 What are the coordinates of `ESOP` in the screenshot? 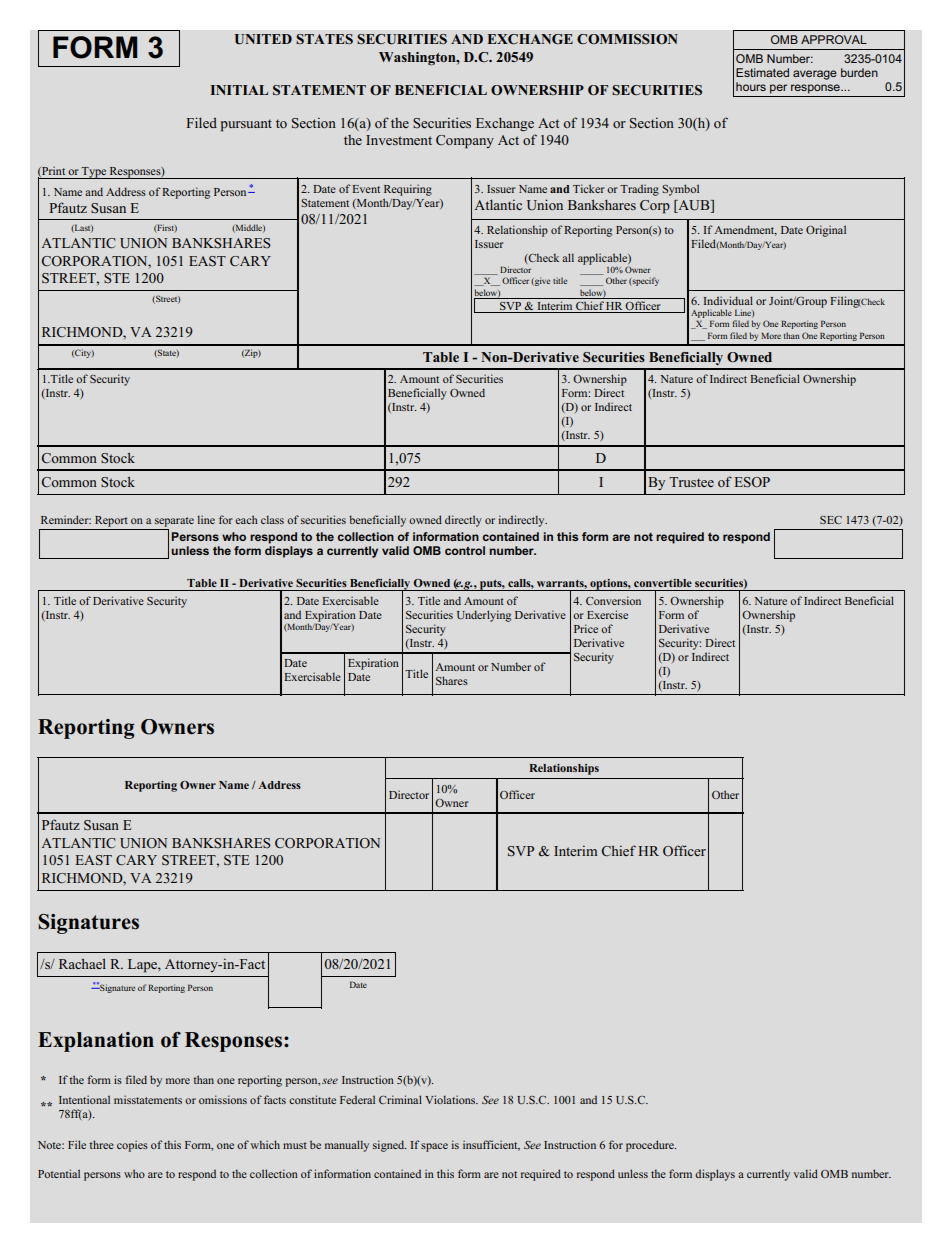 It's located at (752, 482).
